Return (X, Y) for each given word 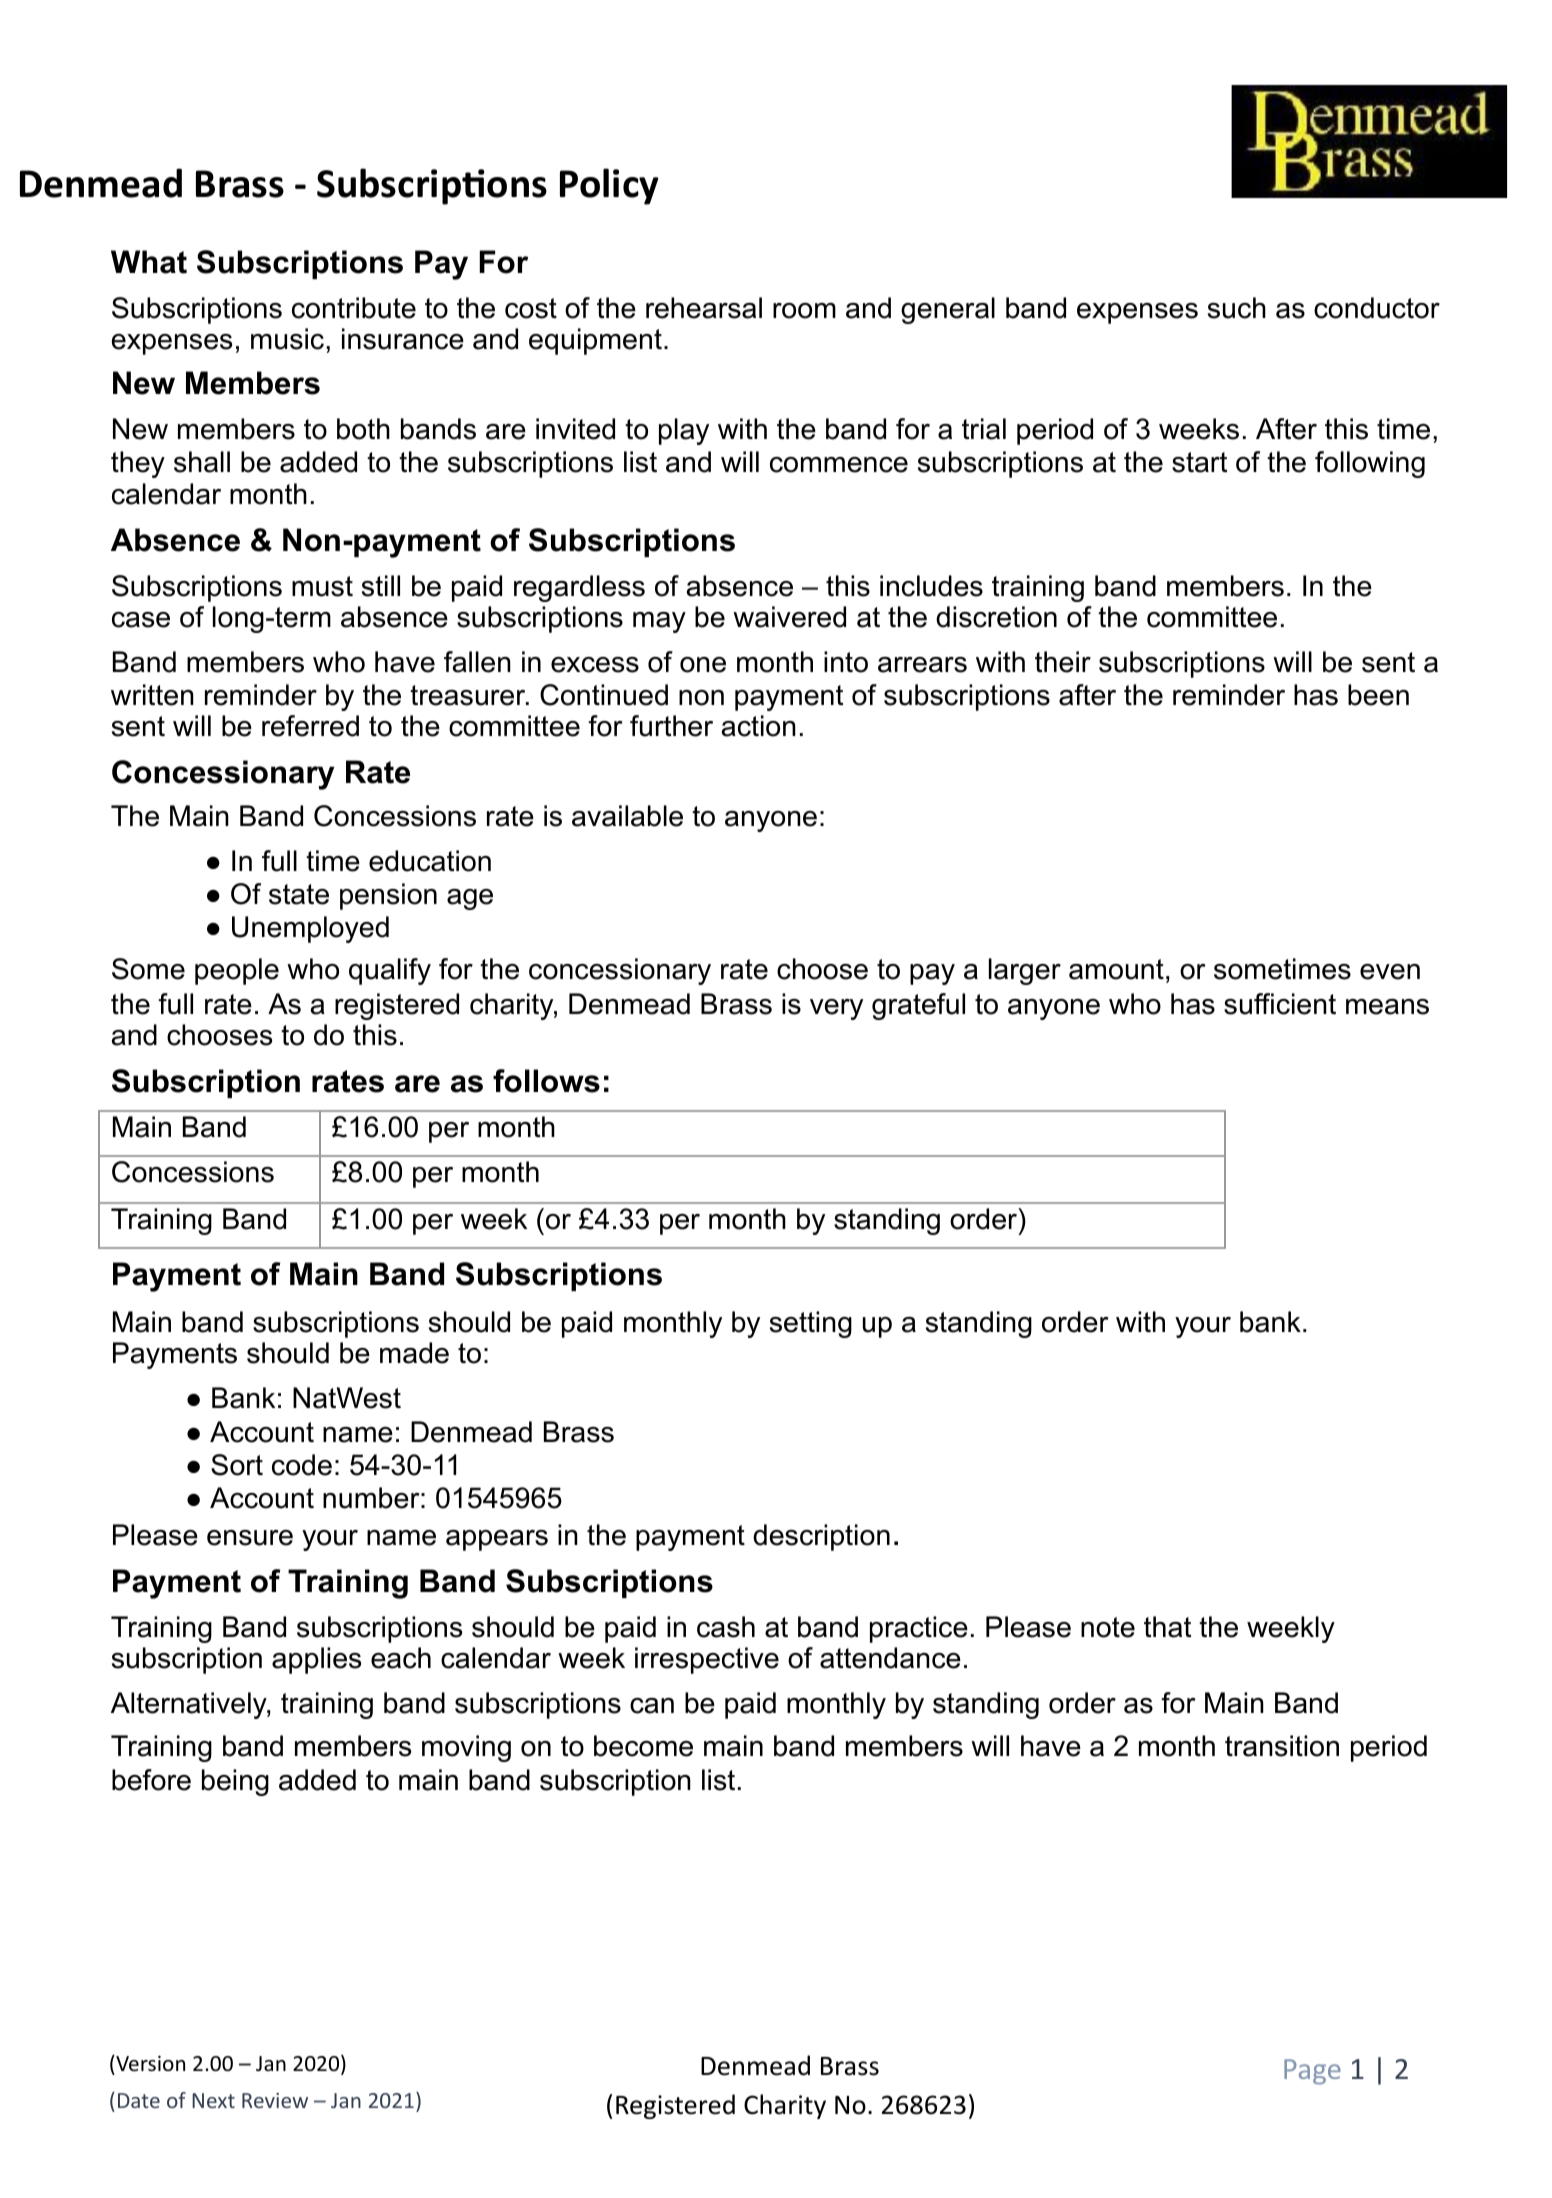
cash (726, 1627)
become (643, 1746)
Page (1312, 2072)
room (804, 311)
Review (275, 2100)
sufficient (1280, 1004)
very (836, 1009)
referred (310, 726)
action (759, 726)
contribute (354, 308)
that (1167, 1627)
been (1378, 695)
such (1237, 308)
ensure (250, 1538)
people (237, 971)
